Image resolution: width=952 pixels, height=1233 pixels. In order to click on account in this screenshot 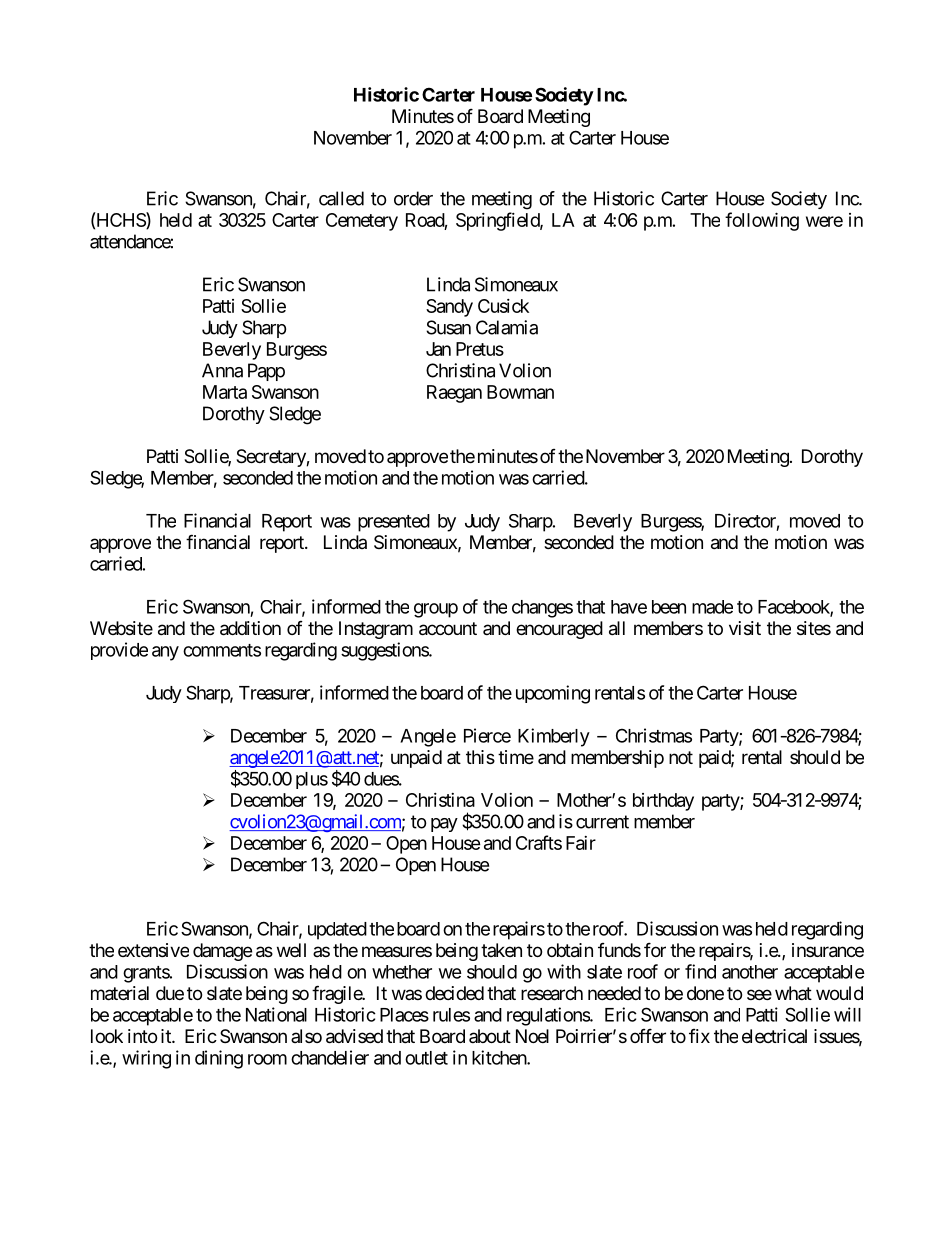, I will do `click(448, 629)`.
